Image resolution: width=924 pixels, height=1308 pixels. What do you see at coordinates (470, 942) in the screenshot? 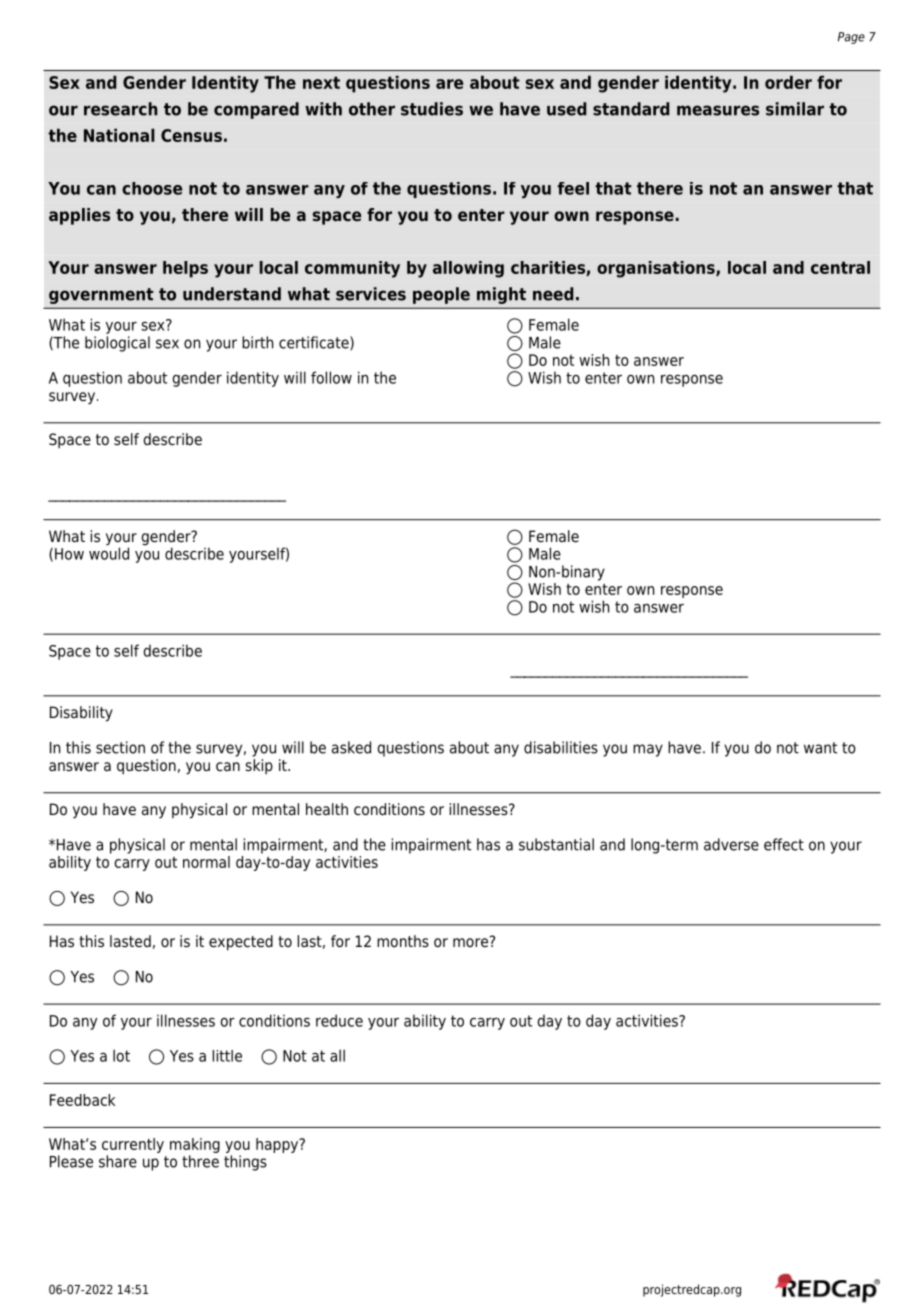
I see `more` at bounding box center [470, 942].
